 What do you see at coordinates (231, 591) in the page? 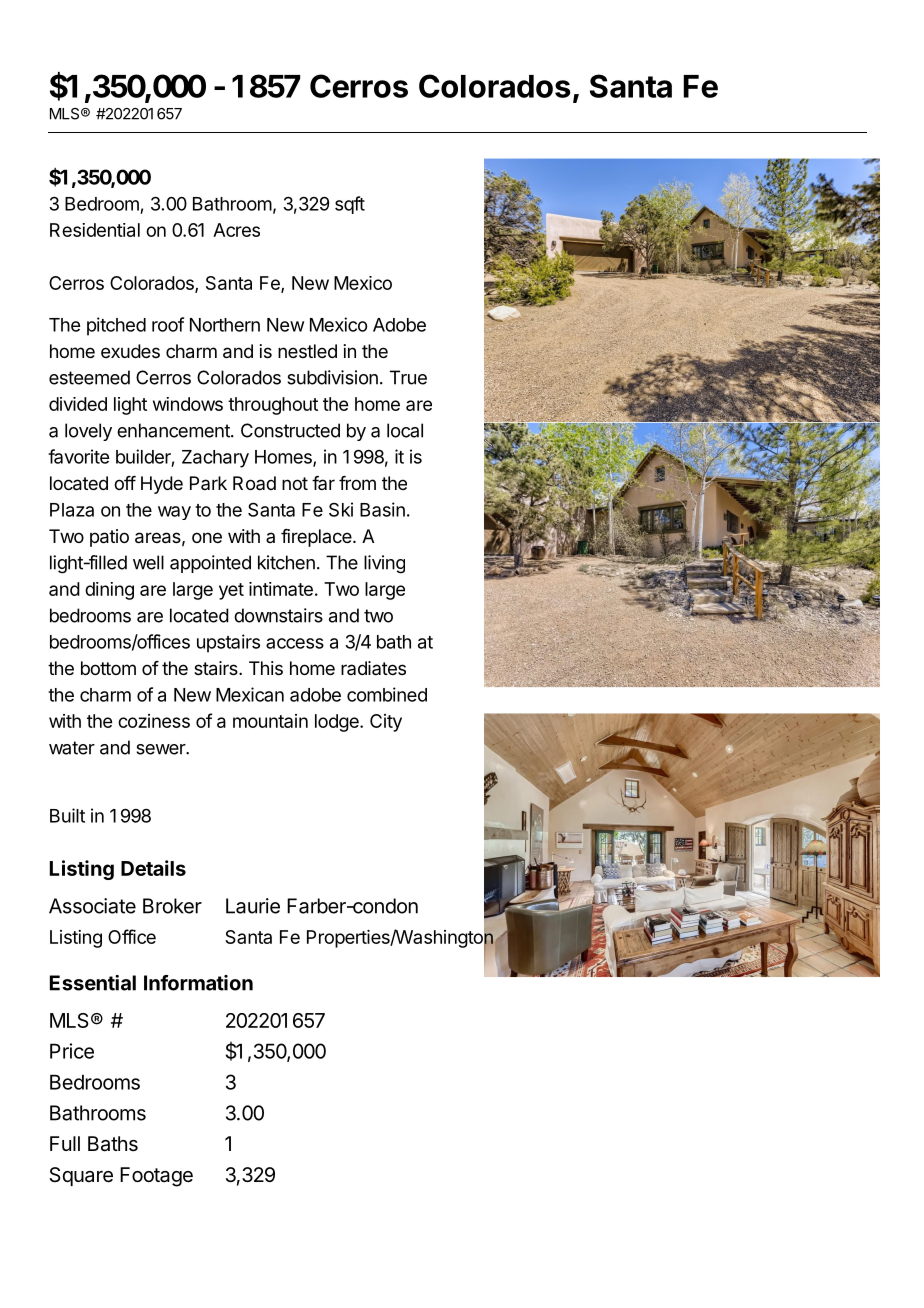
I see `yet` at bounding box center [231, 591].
